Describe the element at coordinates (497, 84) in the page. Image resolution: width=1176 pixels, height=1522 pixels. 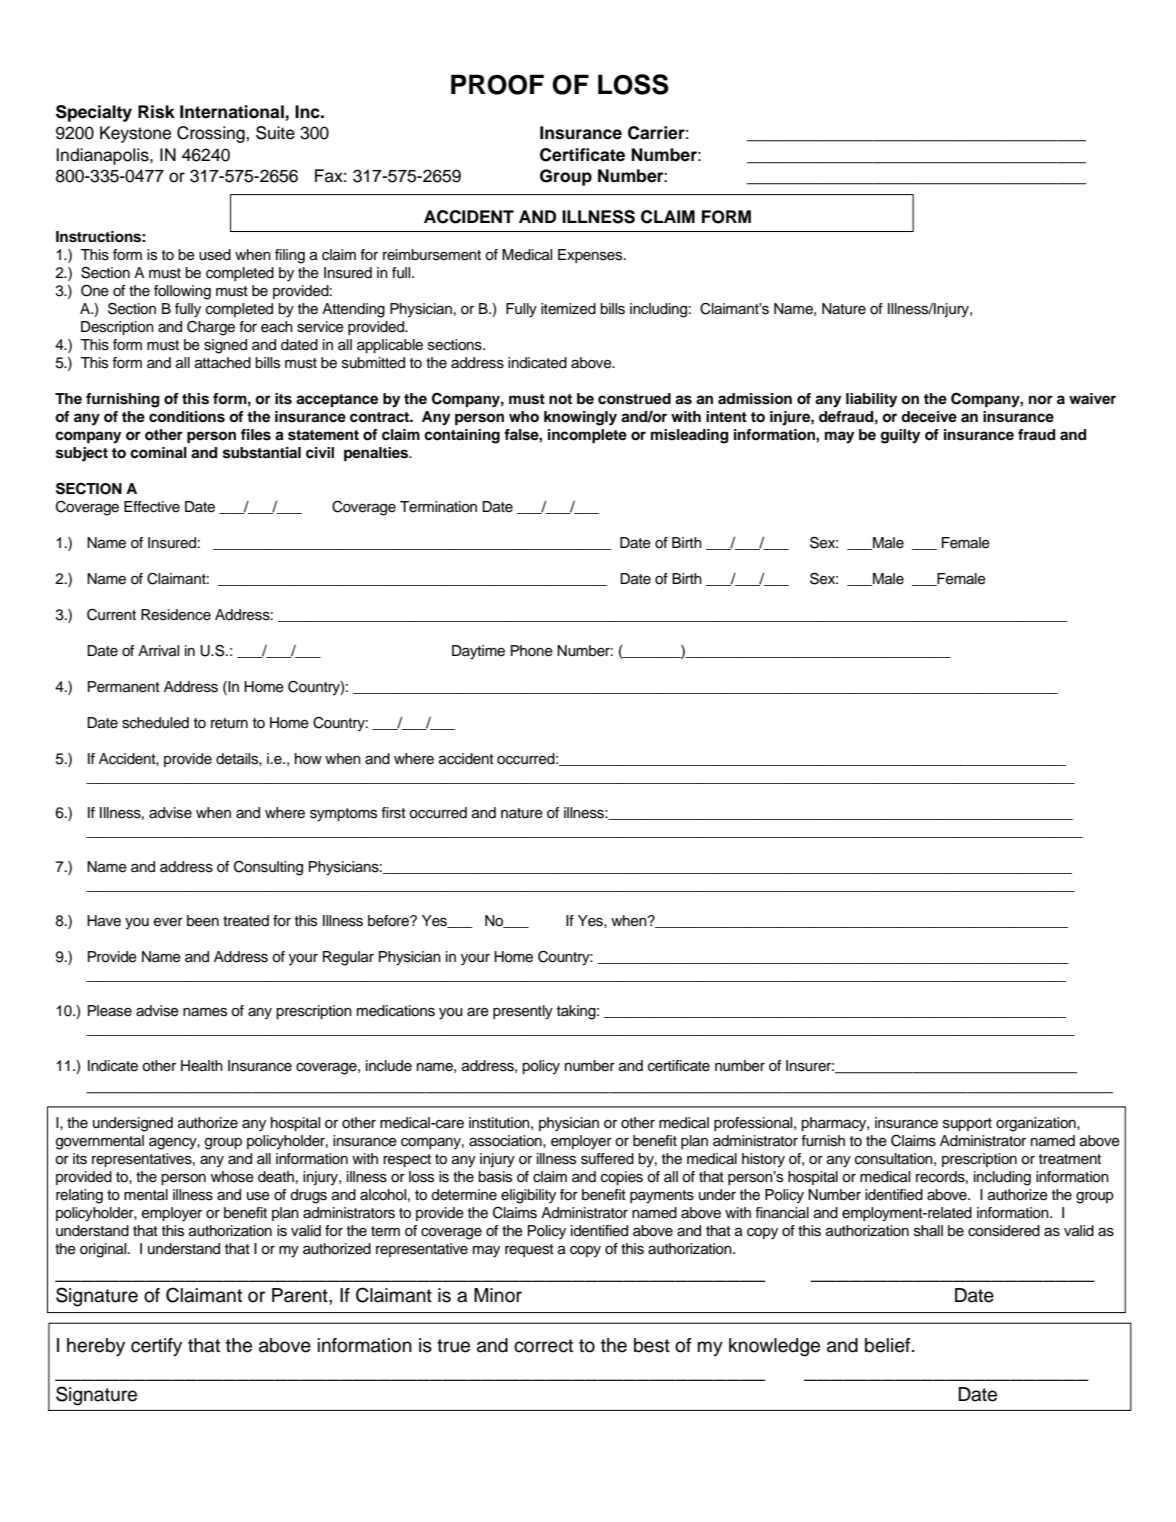
I see `PROOF` at that location.
